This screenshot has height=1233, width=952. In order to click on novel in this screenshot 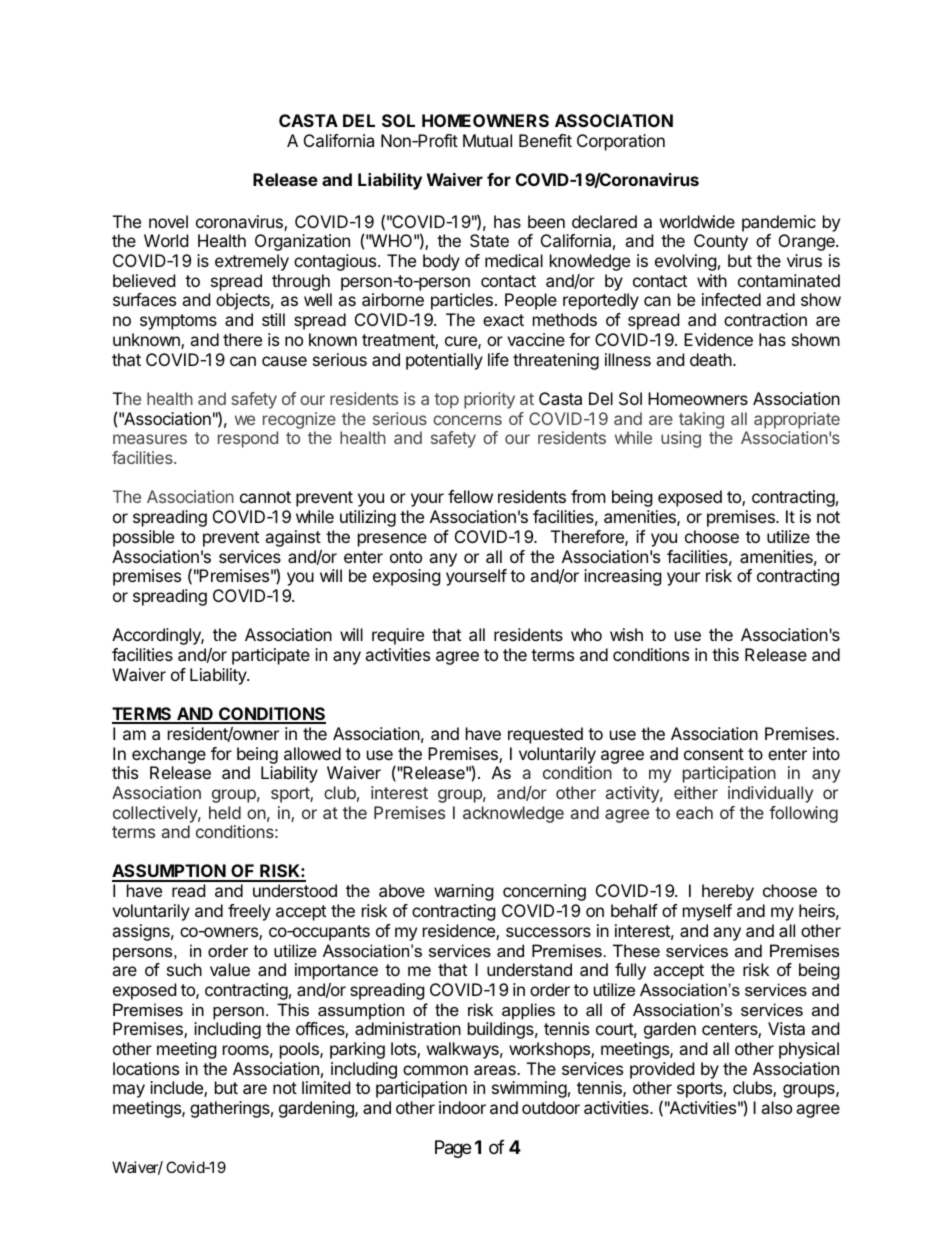, I will do `click(168, 221)`.
